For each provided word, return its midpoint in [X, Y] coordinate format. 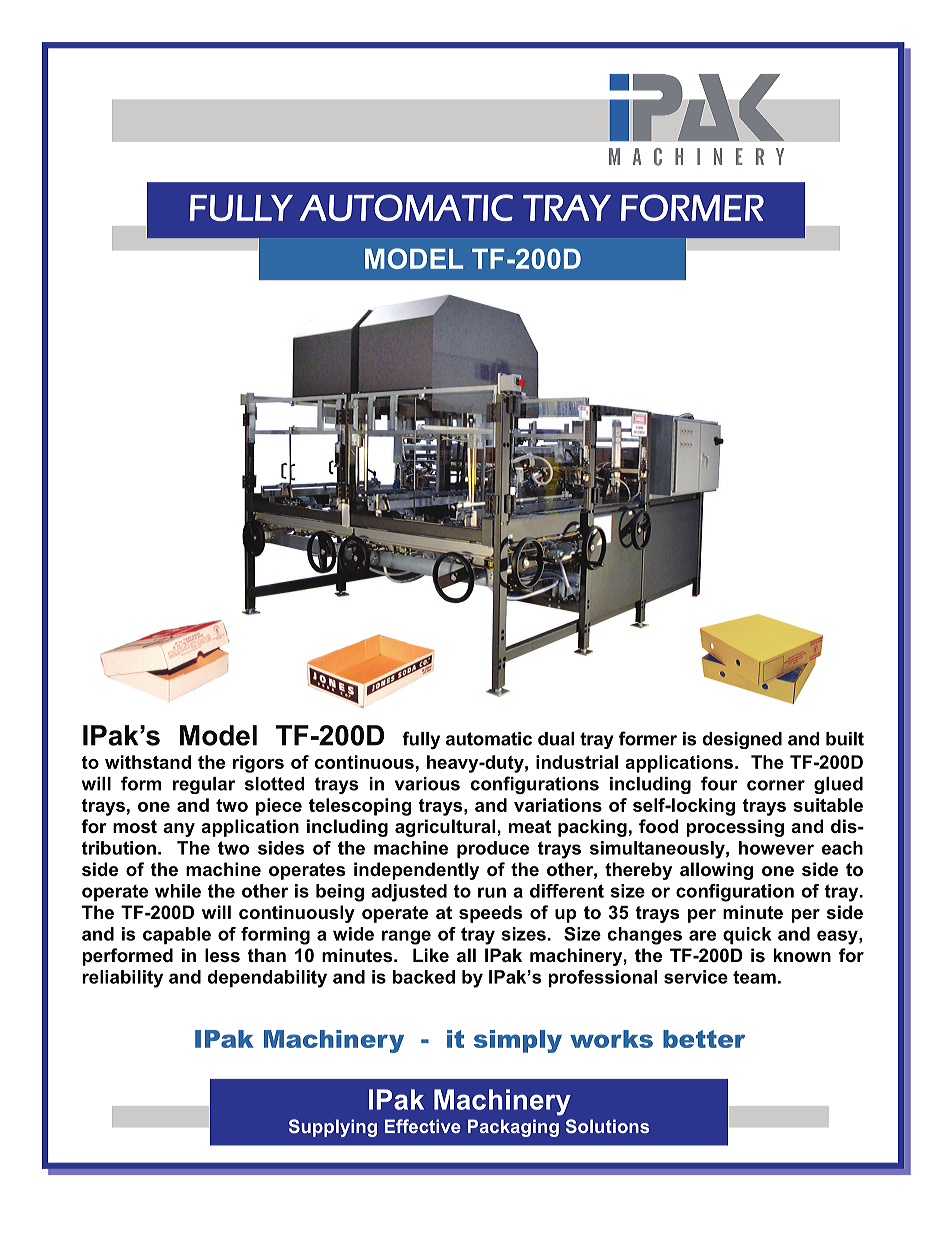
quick [747, 935]
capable [177, 935]
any [179, 830]
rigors [258, 764]
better [704, 1039]
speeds [490, 914]
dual [556, 739]
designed [742, 740]
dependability [267, 979]
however [776, 848]
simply [518, 1041]
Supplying [333, 1128]
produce [493, 849]
